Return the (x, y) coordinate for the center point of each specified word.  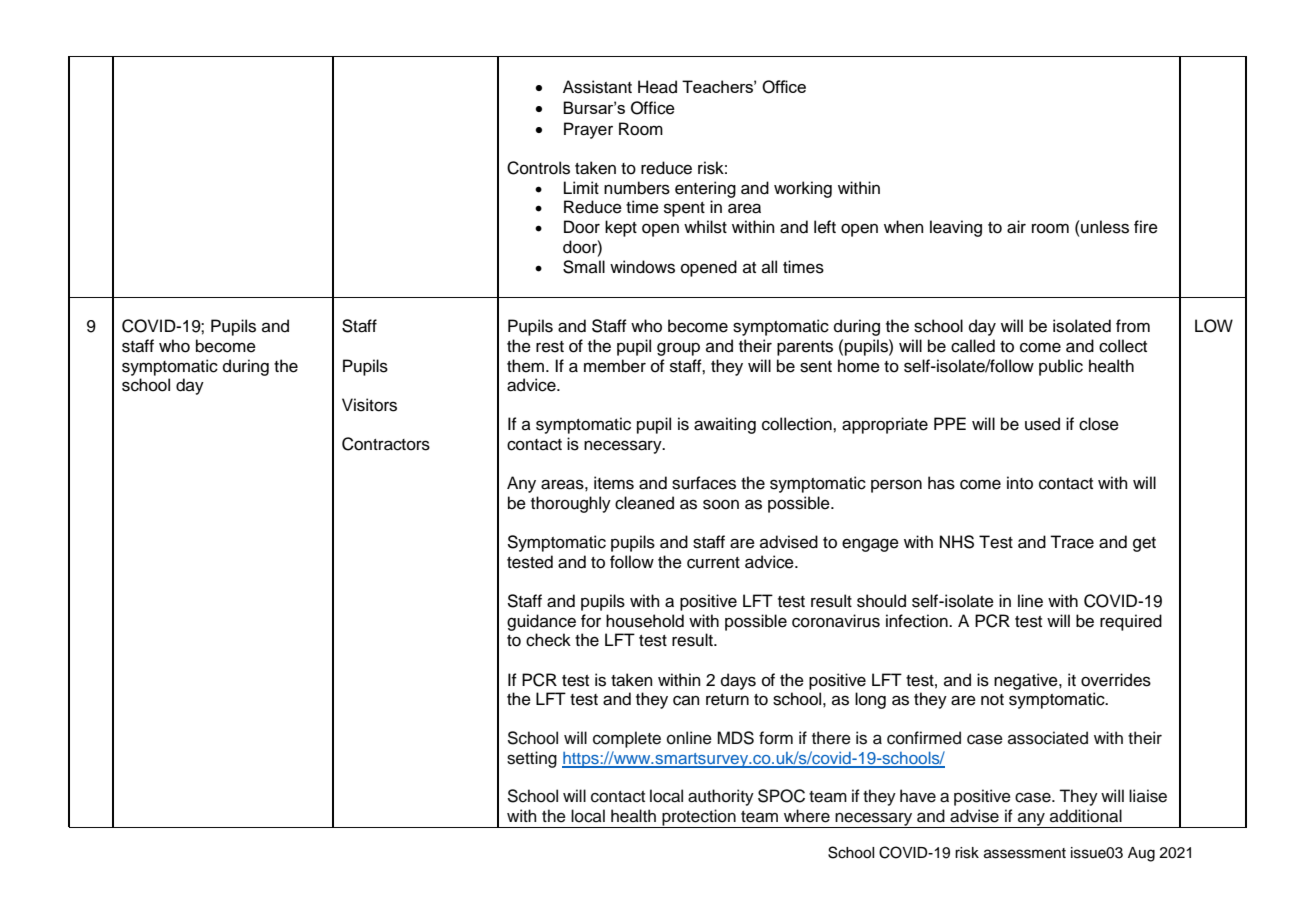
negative (1027, 681)
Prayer (588, 130)
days (738, 681)
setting (532, 759)
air (1016, 227)
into (1020, 483)
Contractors (386, 444)
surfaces (704, 483)
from (1133, 326)
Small (584, 267)
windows (642, 267)
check (548, 640)
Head (657, 87)
